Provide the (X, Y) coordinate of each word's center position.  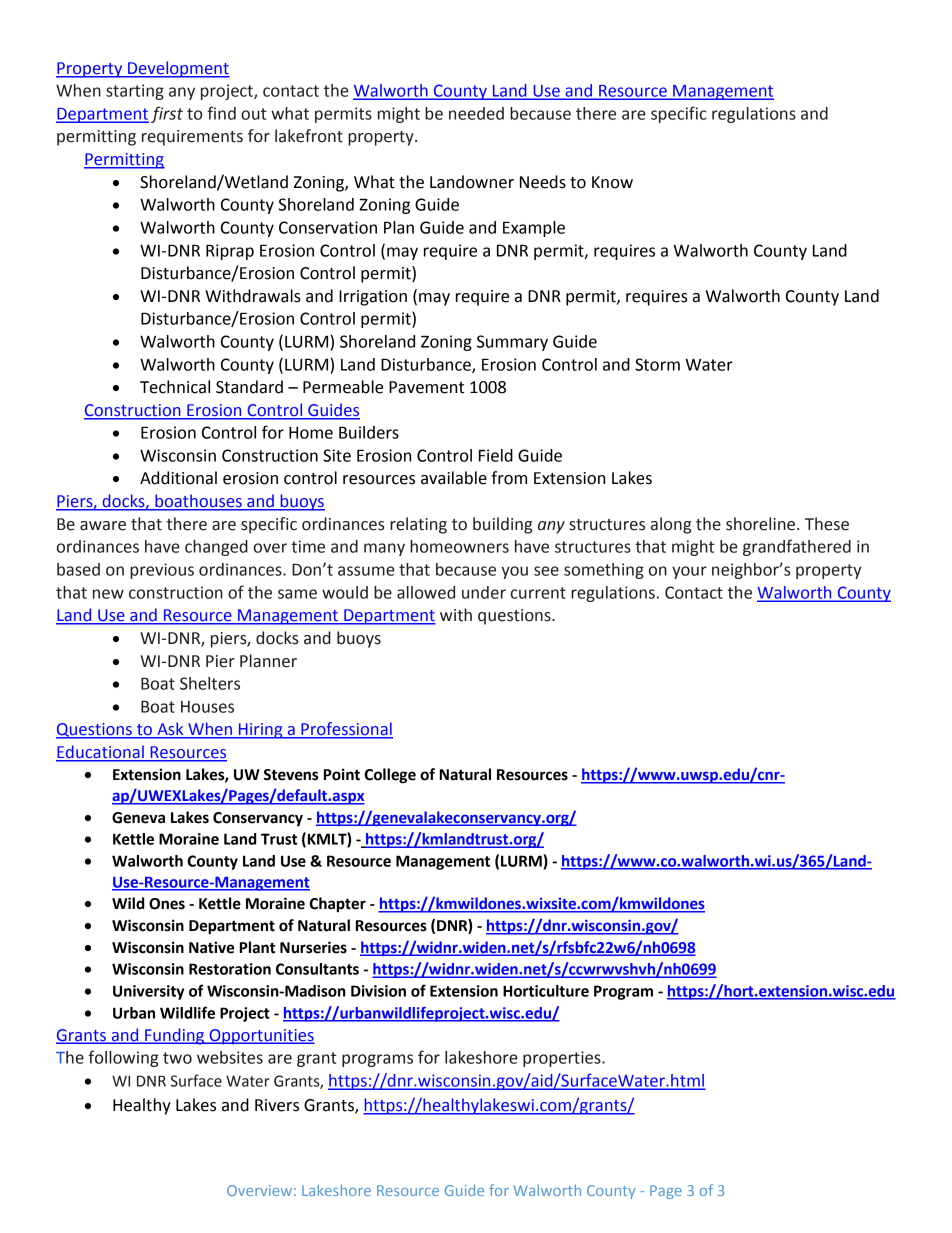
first (167, 114)
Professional (346, 730)
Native (211, 947)
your (689, 572)
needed (476, 113)
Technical (175, 387)
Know (612, 182)
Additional (178, 478)
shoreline (760, 524)
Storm (657, 364)
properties (563, 1059)
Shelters (210, 683)
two (177, 1058)
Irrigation (373, 298)
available (454, 478)
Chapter (338, 905)
